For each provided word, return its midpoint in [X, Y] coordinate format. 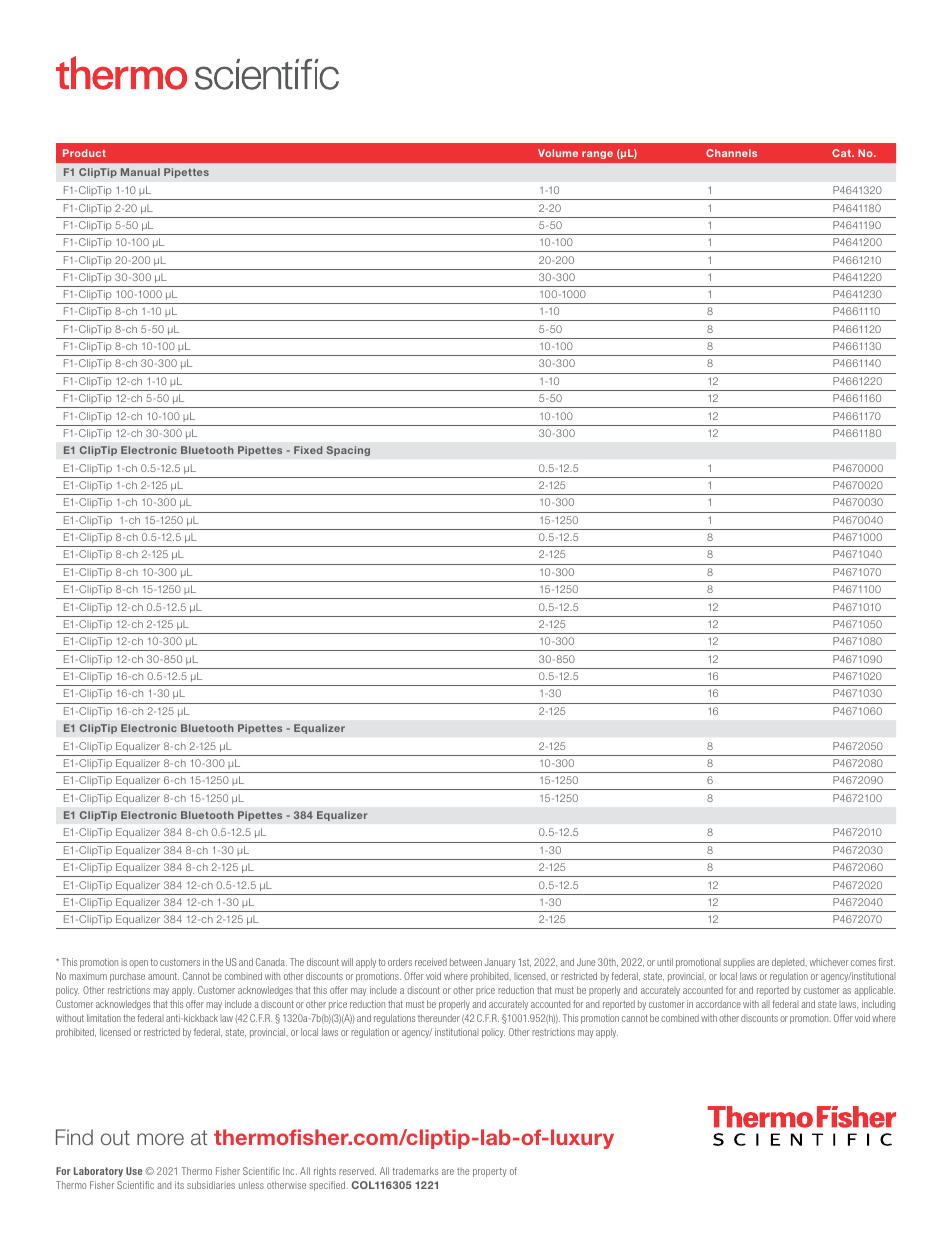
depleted [789, 963]
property [489, 1172]
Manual [140, 172]
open [138, 964]
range [597, 155]
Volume [558, 153]
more [160, 1139]
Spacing [348, 451]
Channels [731, 153]
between [466, 962]
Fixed [308, 450]
